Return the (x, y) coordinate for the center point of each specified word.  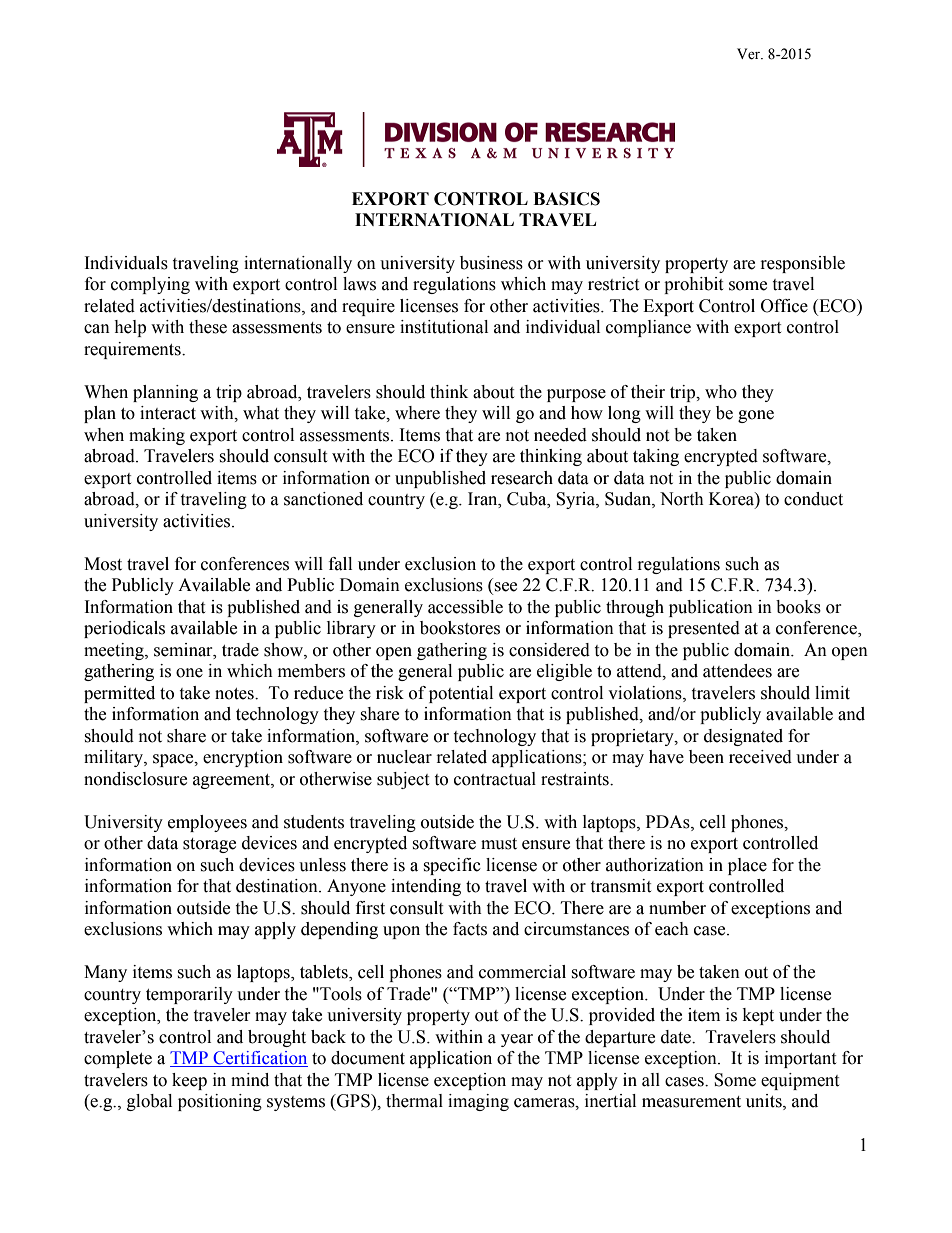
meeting (115, 651)
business (491, 263)
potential (461, 694)
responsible (803, 264)
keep (189, 1081)
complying (150, 285)
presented (704, 629)
